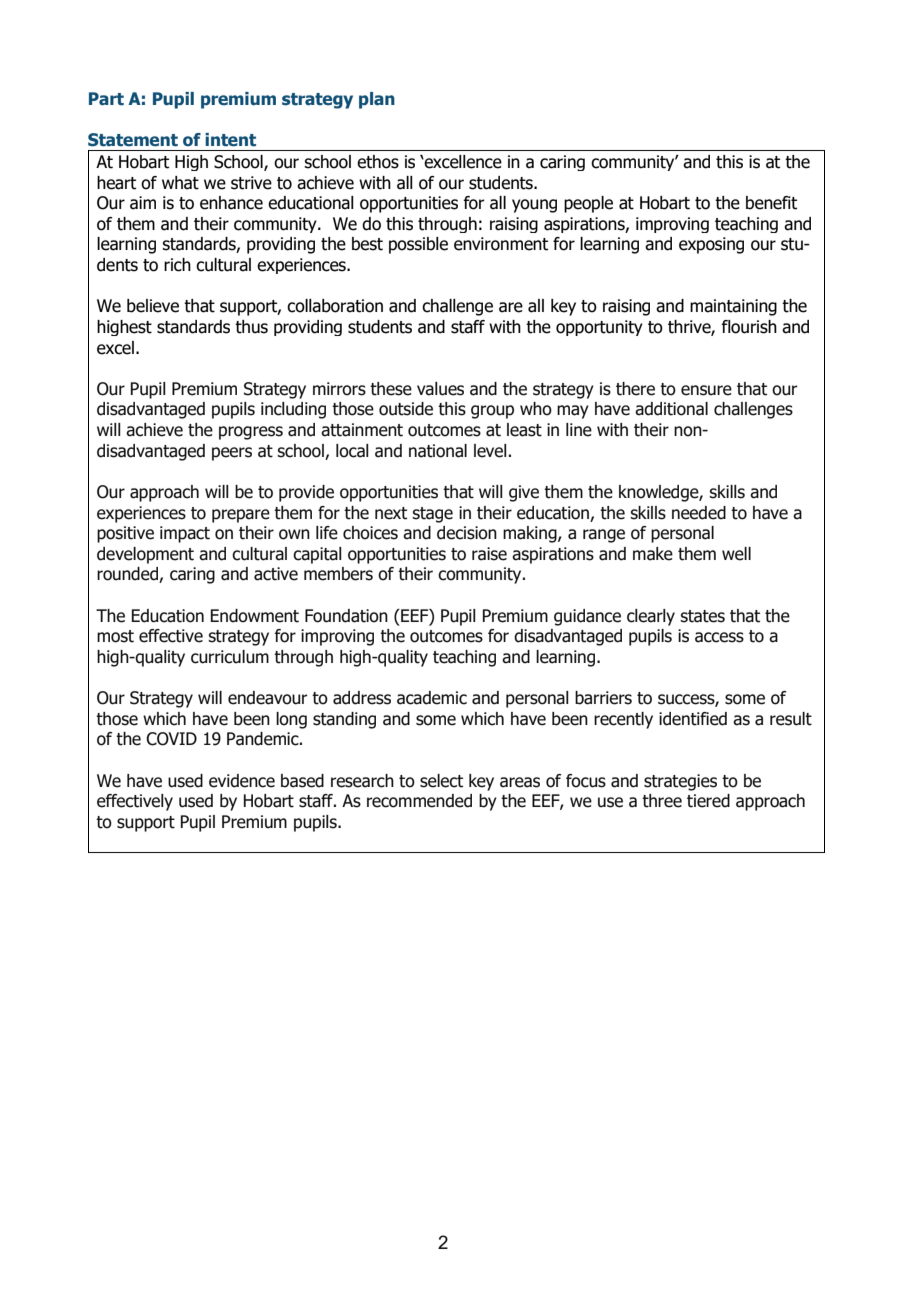 The width and height of the screenshot is (924, 1308). Describe the element at coordinates (671, 409) in the screenshot. I see `additional` at that location.
